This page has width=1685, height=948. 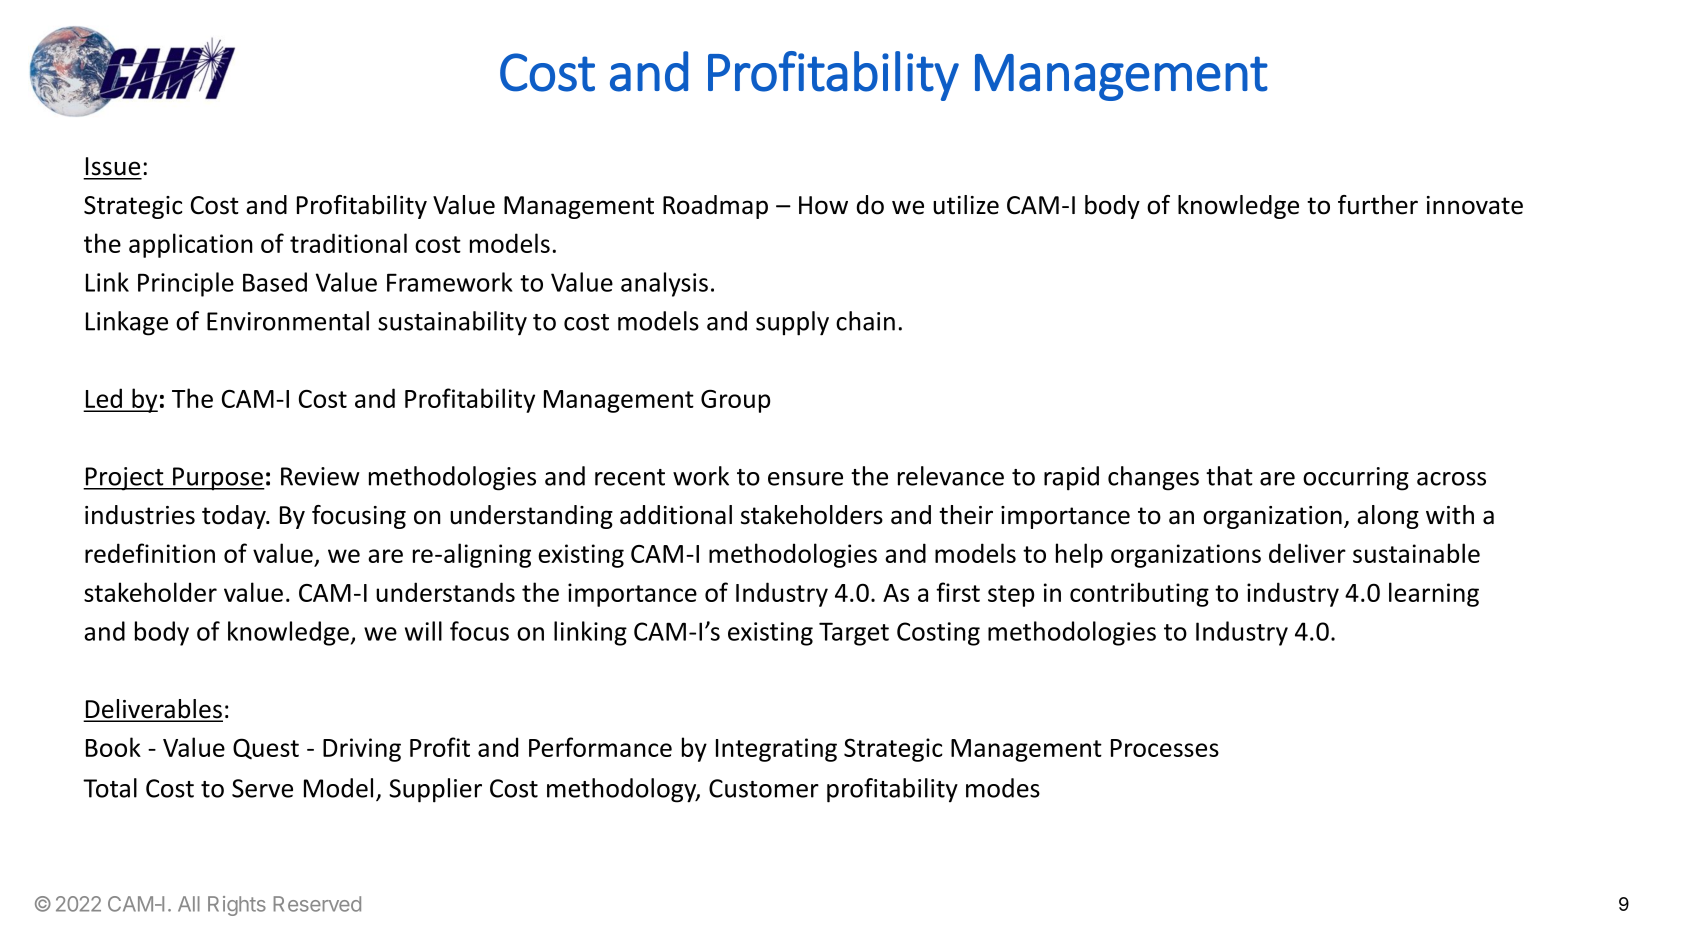 What do you see at coordinates (237, 906) in the page?
I see `Rights` at bounding box center [237, 906].
